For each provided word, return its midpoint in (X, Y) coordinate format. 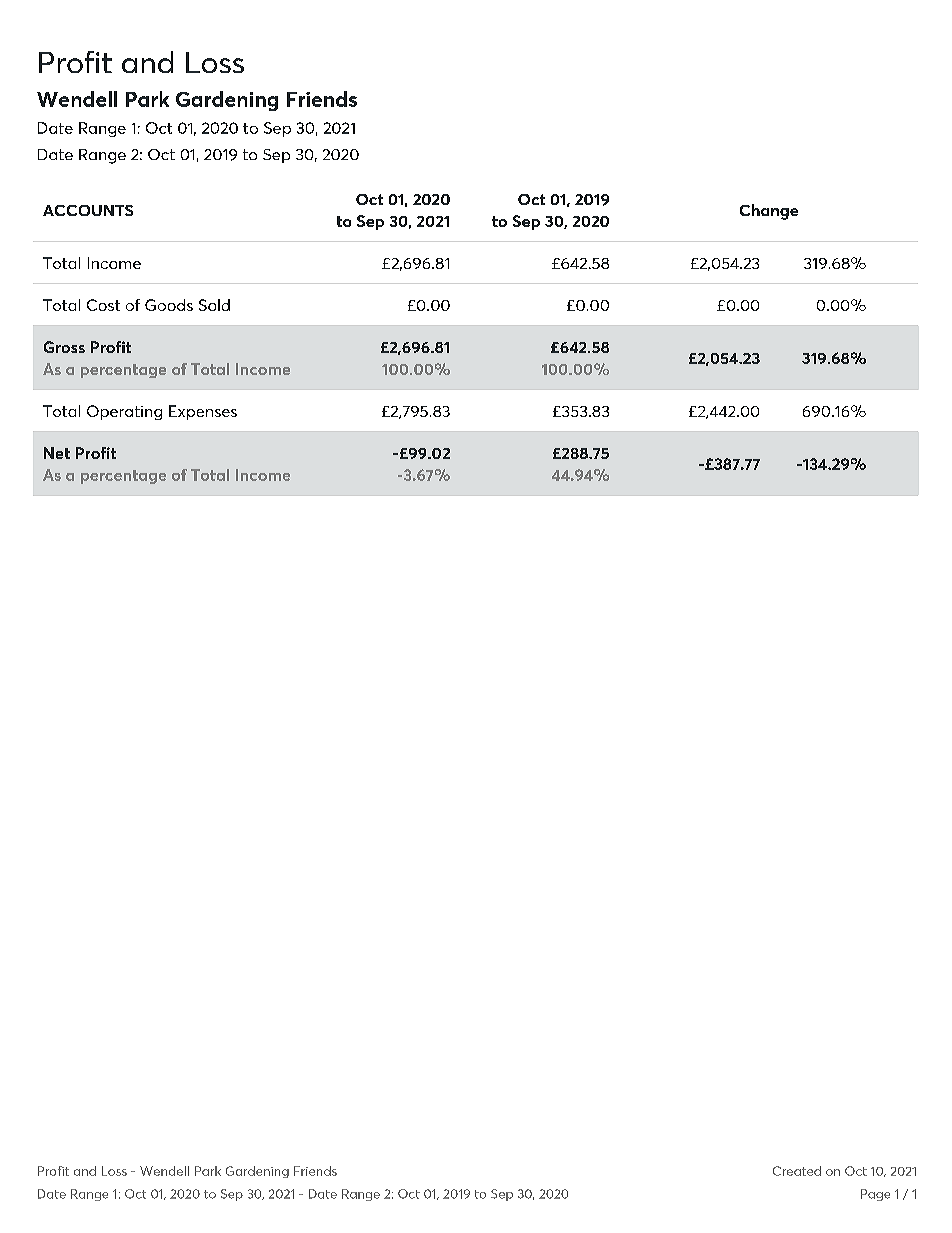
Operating (124, 412)
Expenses (203, 412)
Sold (214, 305)
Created (797, 1171)
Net (57, 453)
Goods (169, 305)
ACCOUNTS (88, 210)
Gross (64, 347)
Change (769, 212)
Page (875, 1195)
